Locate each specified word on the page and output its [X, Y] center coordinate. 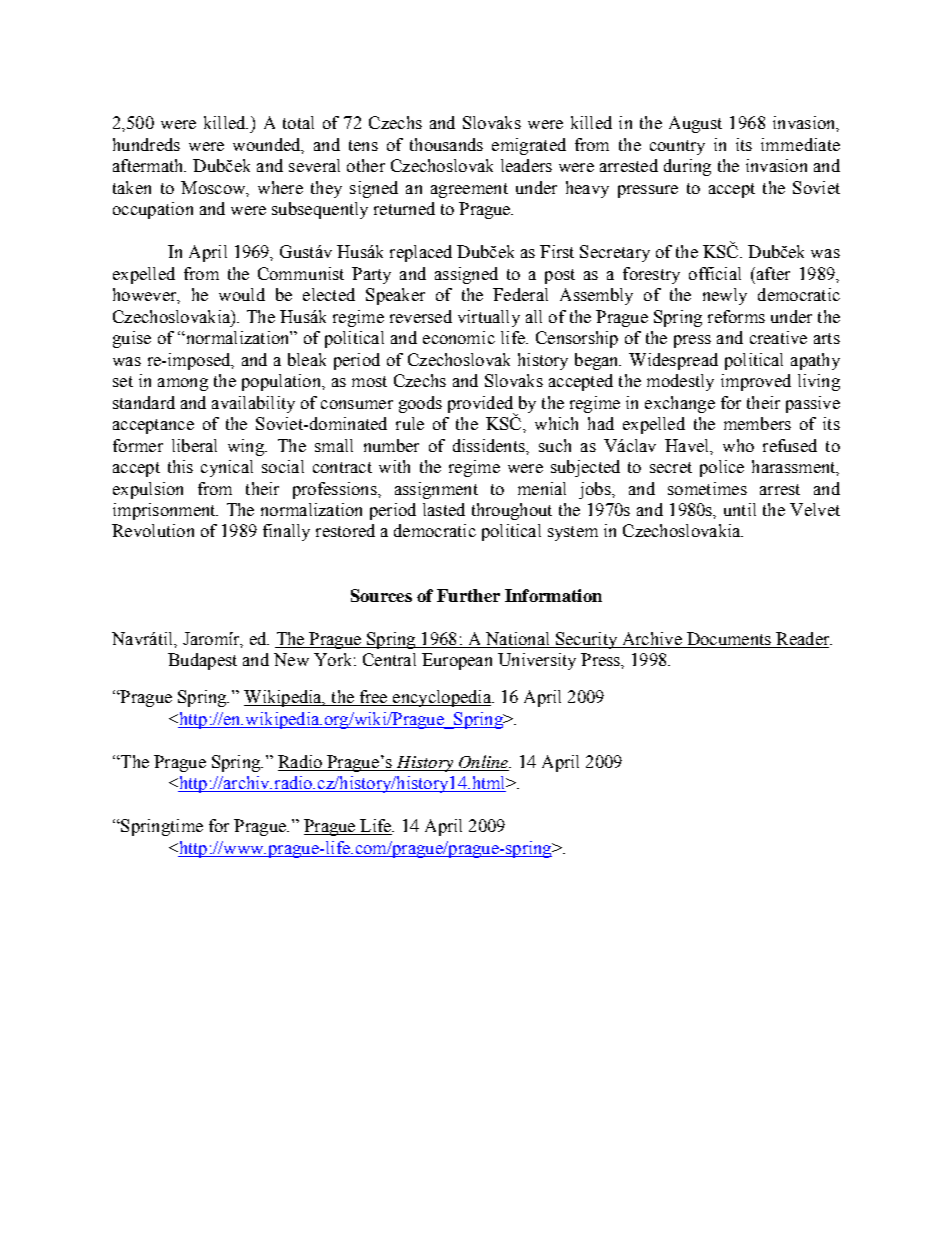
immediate [800, 144]
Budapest [202, 661]
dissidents [490, 445]
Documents [728, 640]
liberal [194, 445]
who [738, 445]
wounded [268, 145]
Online [483, 763]
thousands [446, 144]
